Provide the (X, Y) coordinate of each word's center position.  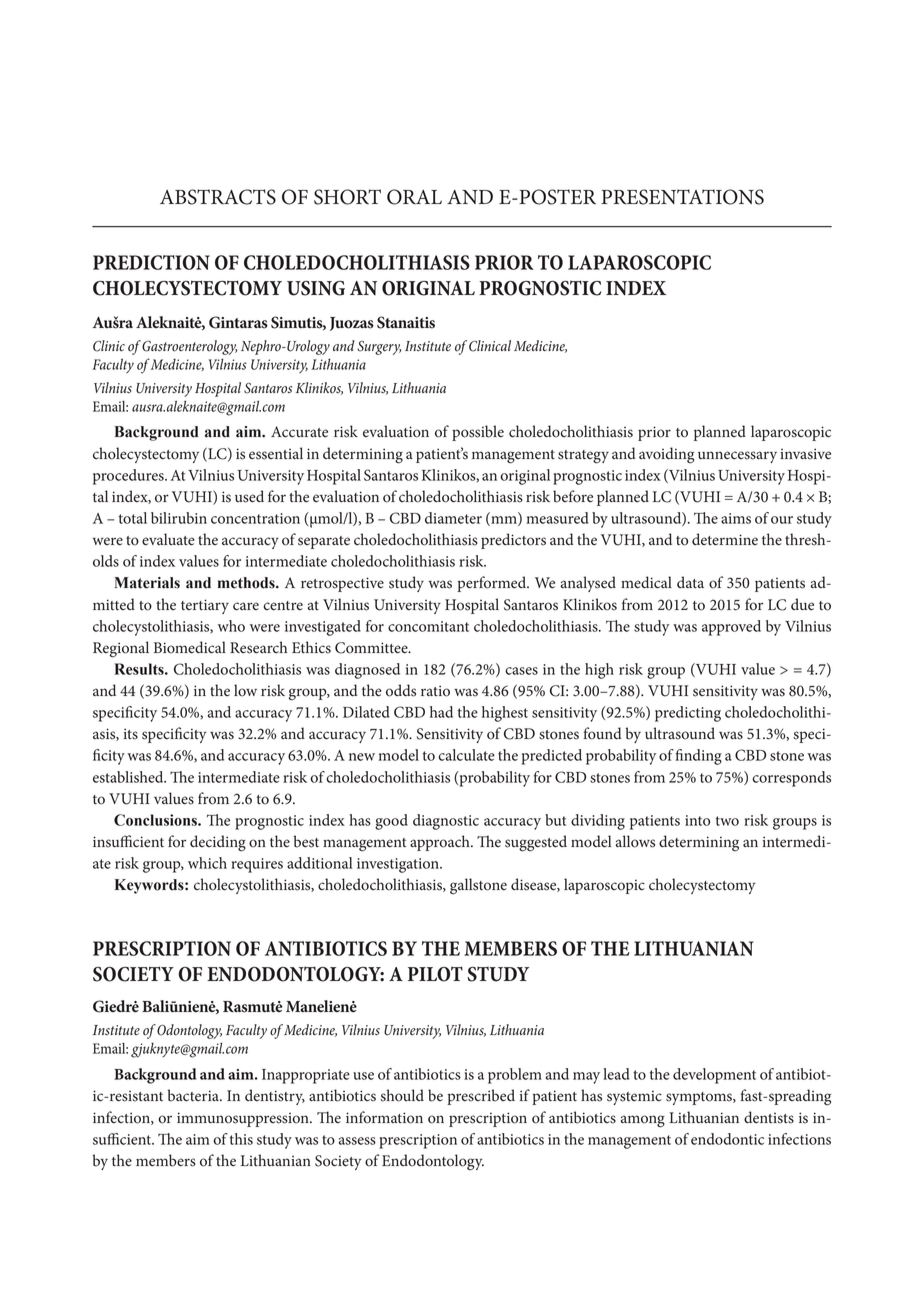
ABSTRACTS (218, 197)
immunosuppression (244, 1119)
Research (258, 647)
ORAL (414, 197)
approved (731, 628)
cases (521, 671)
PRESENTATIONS (682, 197)
